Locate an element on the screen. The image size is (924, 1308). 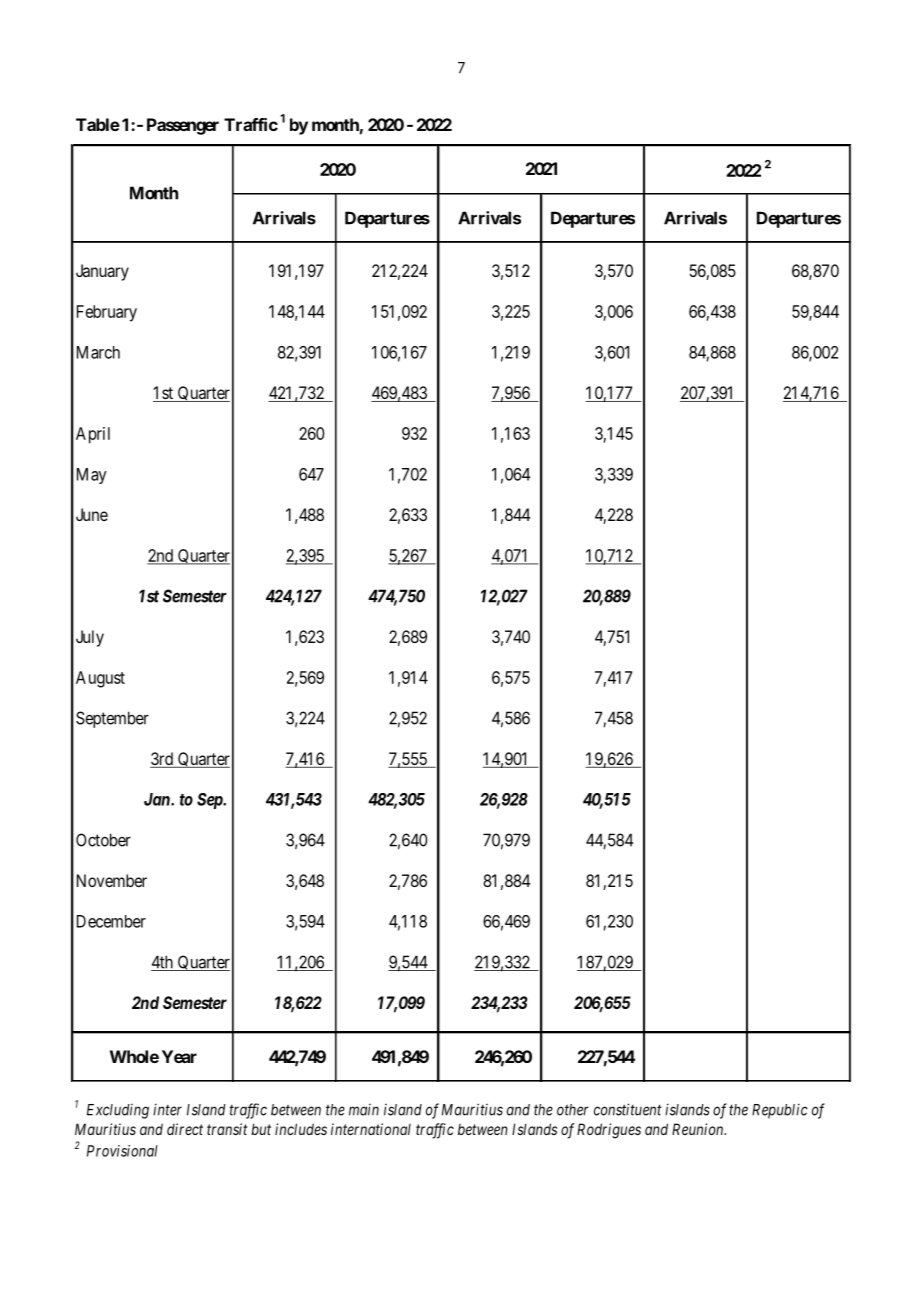
Reunion is located at coordinates (699, 1129).
